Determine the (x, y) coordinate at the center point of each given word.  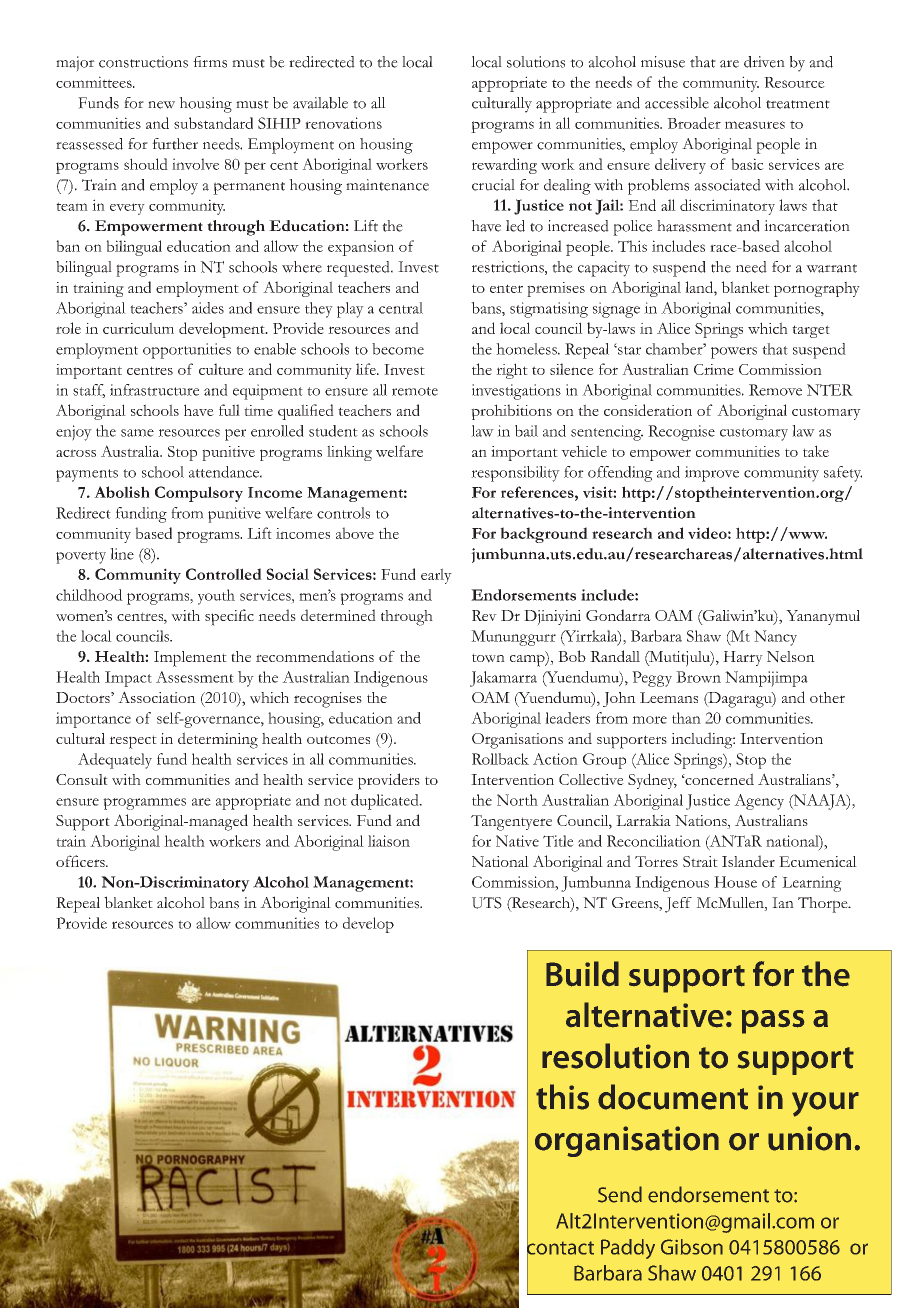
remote (415, 391)
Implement (190, 659)
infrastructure (154, 390)
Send (620, 1194)
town (488, 658)
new (161, 105)
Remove (775, 390)
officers (81, 861)
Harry (743, 658)
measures (755, 125)
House (735, 882)
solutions (536, 62)
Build (582, 974)
